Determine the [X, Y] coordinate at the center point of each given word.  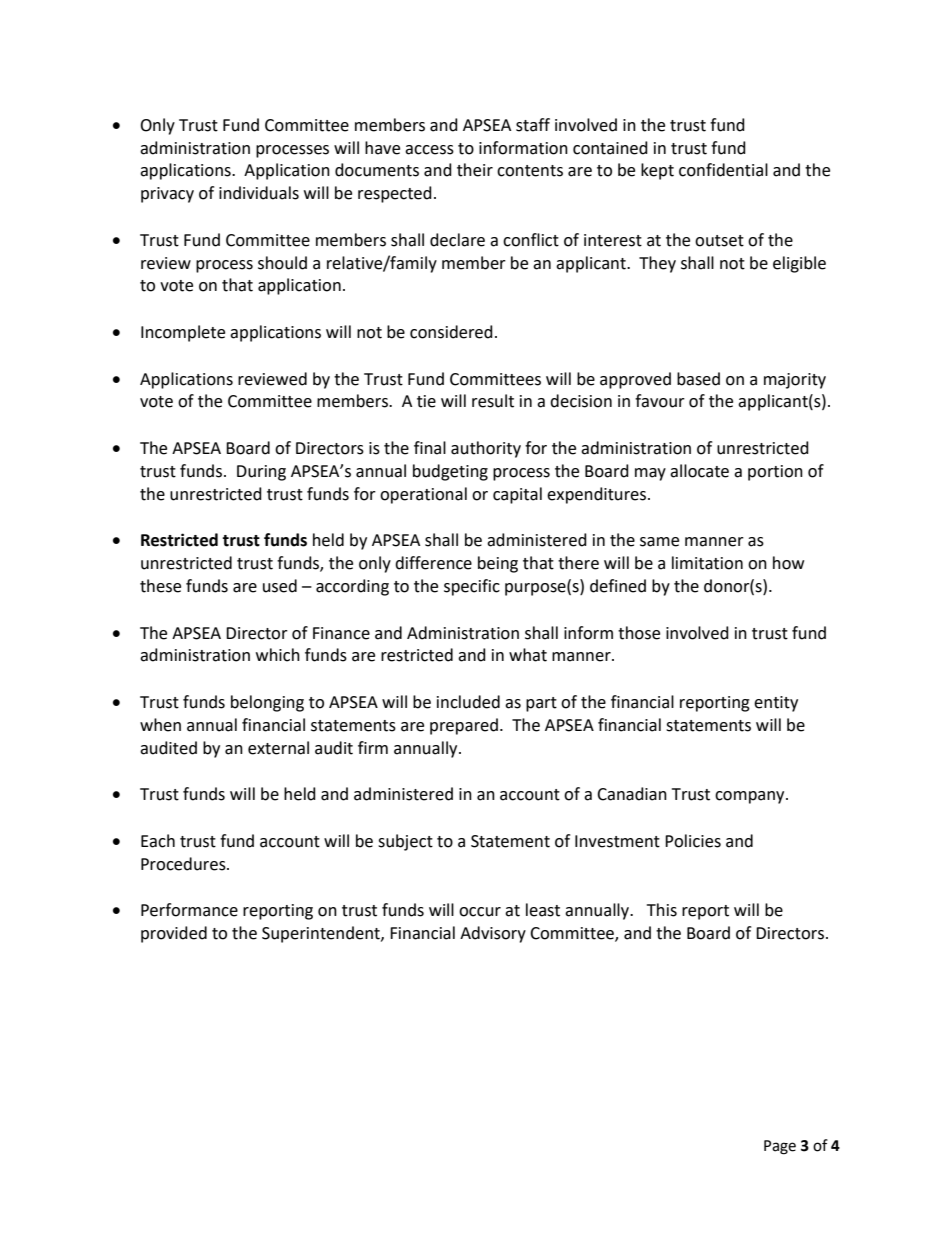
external [278, 748]
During [261, 473]
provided [174, 934]
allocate [699, 471]
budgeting [450, 472]
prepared [464, 726]
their [475, 170]
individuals [259, 193]
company [751, 797]
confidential [723, 170]
